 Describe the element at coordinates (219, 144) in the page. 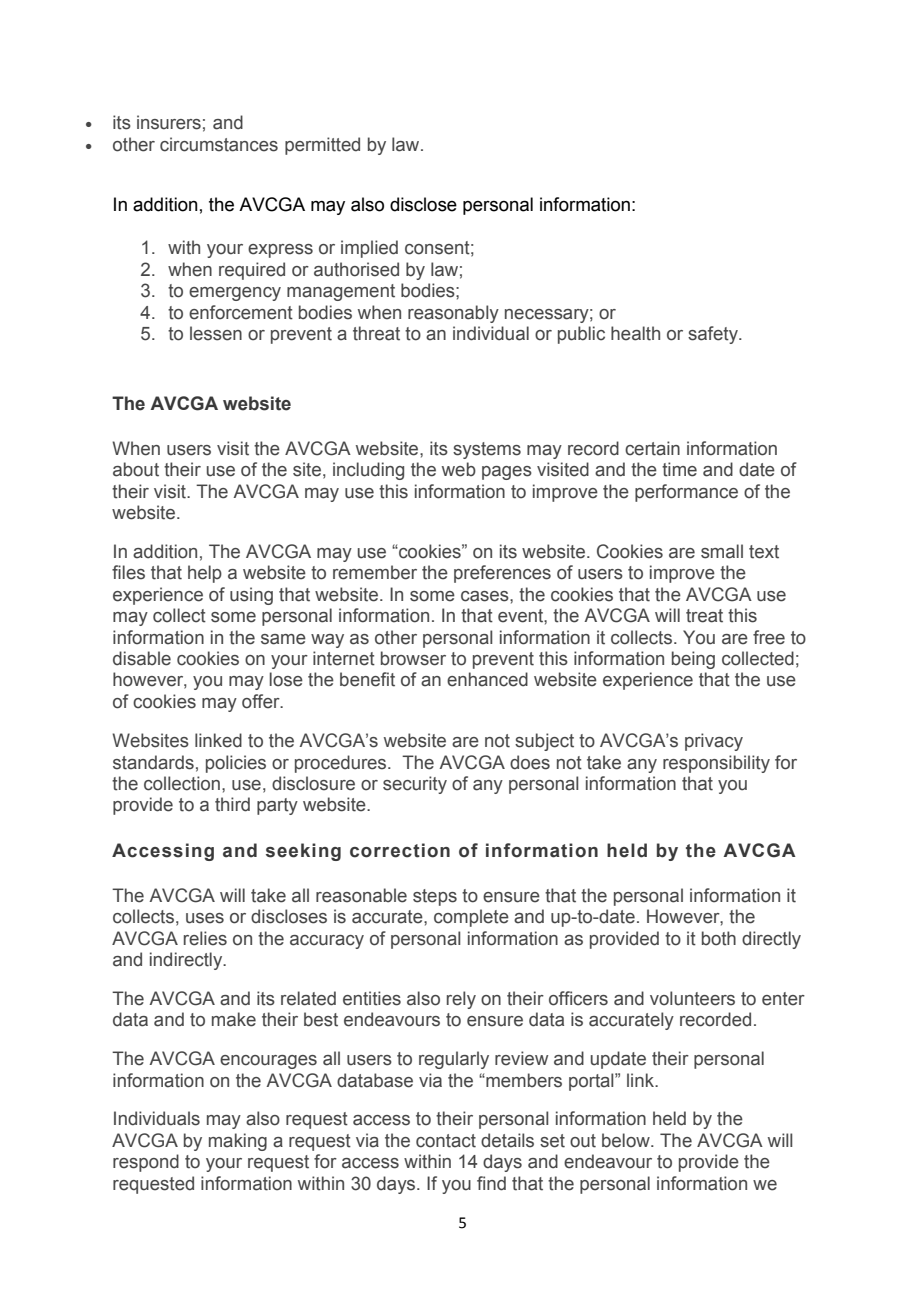

I see `circumstances` at that location.
